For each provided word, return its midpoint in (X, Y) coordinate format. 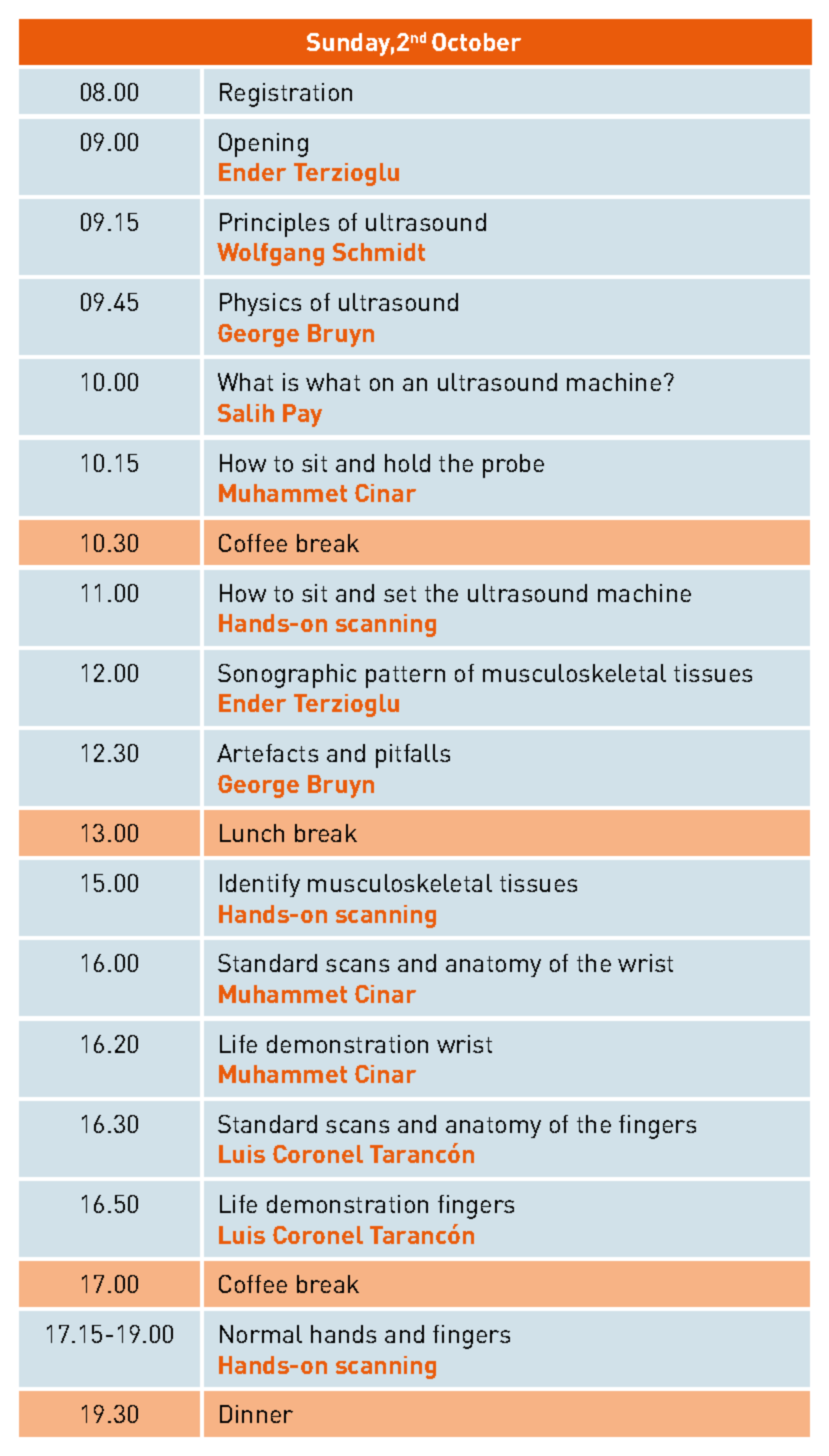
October (476, 42)
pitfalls (413, 756)
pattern (405, 677)
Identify (260, 885)
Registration (286, 95)
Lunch (252, 833)
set (400, 594)
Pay (302, 415)
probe (513, 466)
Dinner (256, 1414)
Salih (246, 413)
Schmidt (379, 252)
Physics (260, 304)
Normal (261, 1334)
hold (407, 463)
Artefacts (267, 753)
